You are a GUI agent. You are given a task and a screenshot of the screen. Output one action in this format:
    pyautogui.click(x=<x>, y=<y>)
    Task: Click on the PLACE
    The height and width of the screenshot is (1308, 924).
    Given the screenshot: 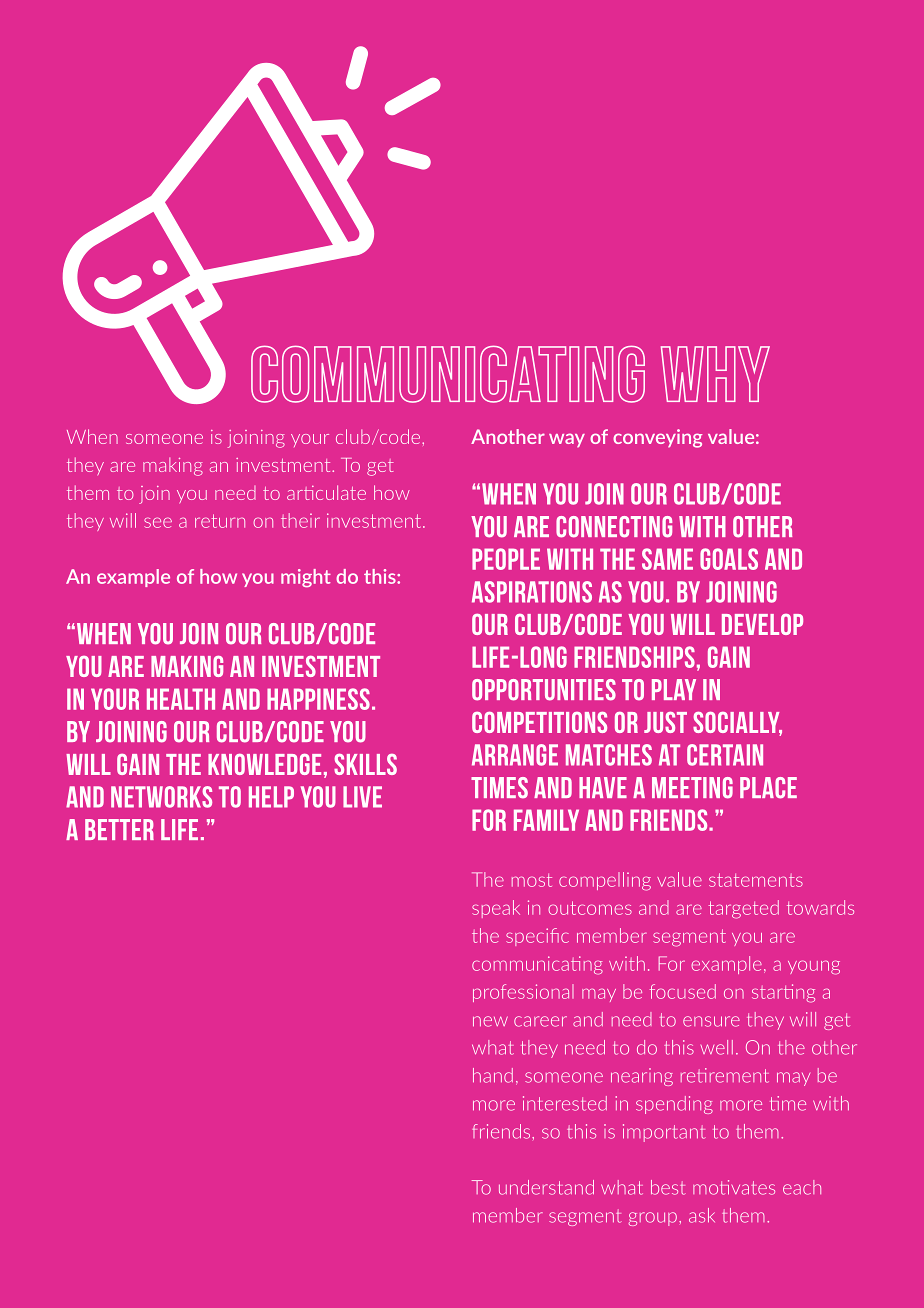 What is the action you would take?
    pyautogui.click(x=768, y=788)
